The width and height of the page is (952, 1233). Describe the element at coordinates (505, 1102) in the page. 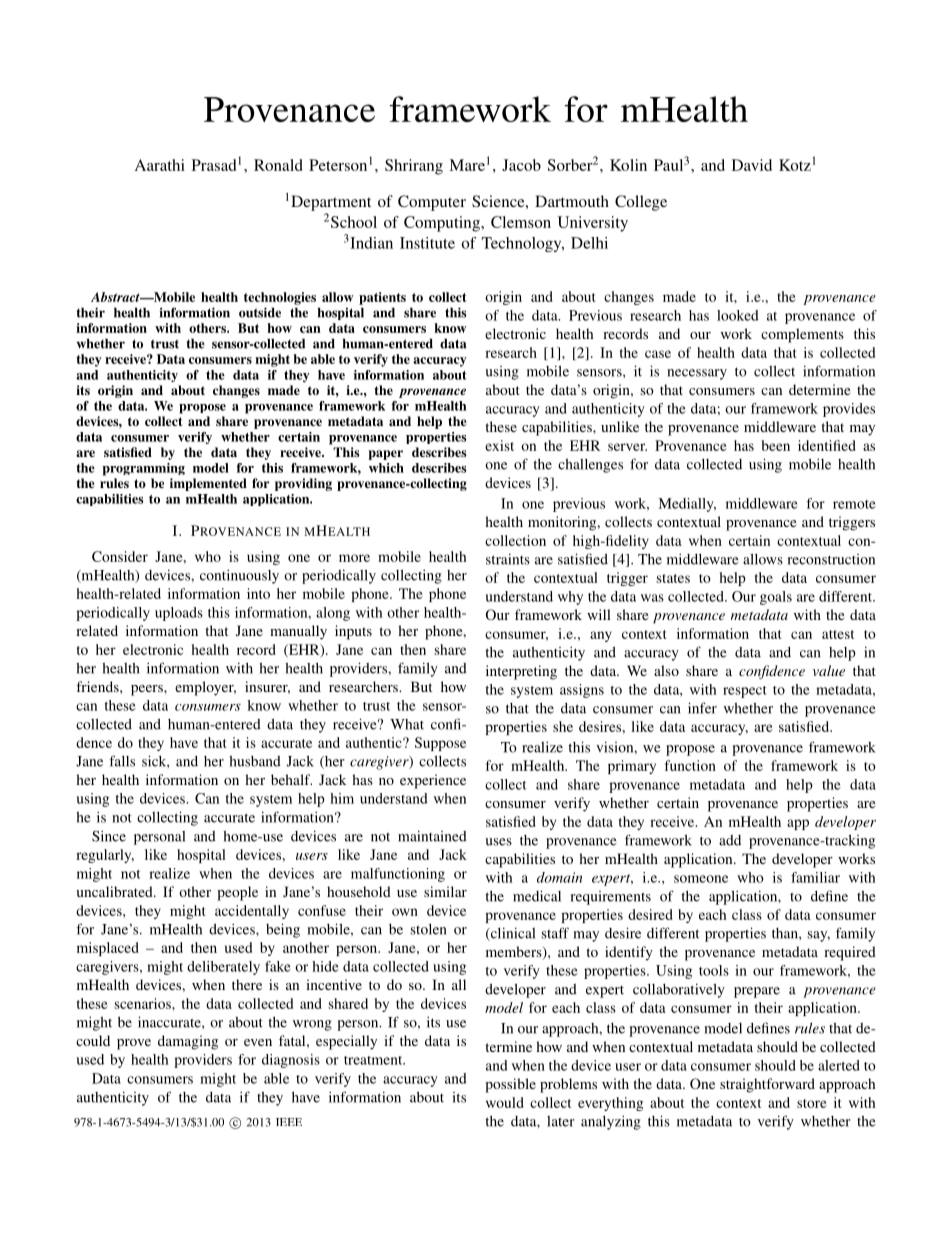

I see `would` at that location.
